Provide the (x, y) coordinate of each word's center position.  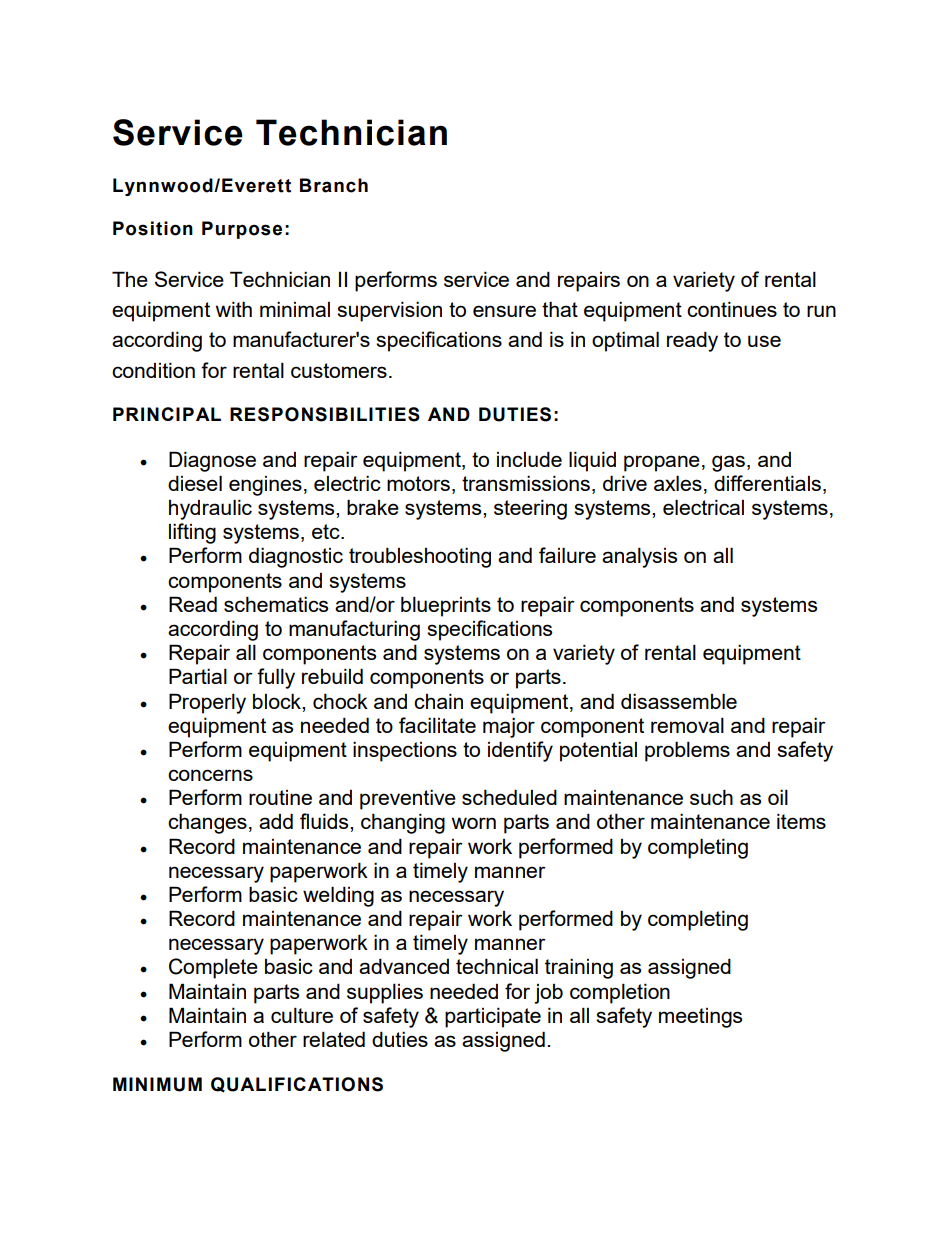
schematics (276, 604)
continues (732, 309)
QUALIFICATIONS (297, 1085)
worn (474, 823)
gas (728, 463)
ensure (504, 311)
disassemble (679, 701)
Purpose (242, 230)
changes (207, 823)
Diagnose (212, 461)
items (801, 821)
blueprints (446, 606)
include (529, 459)
